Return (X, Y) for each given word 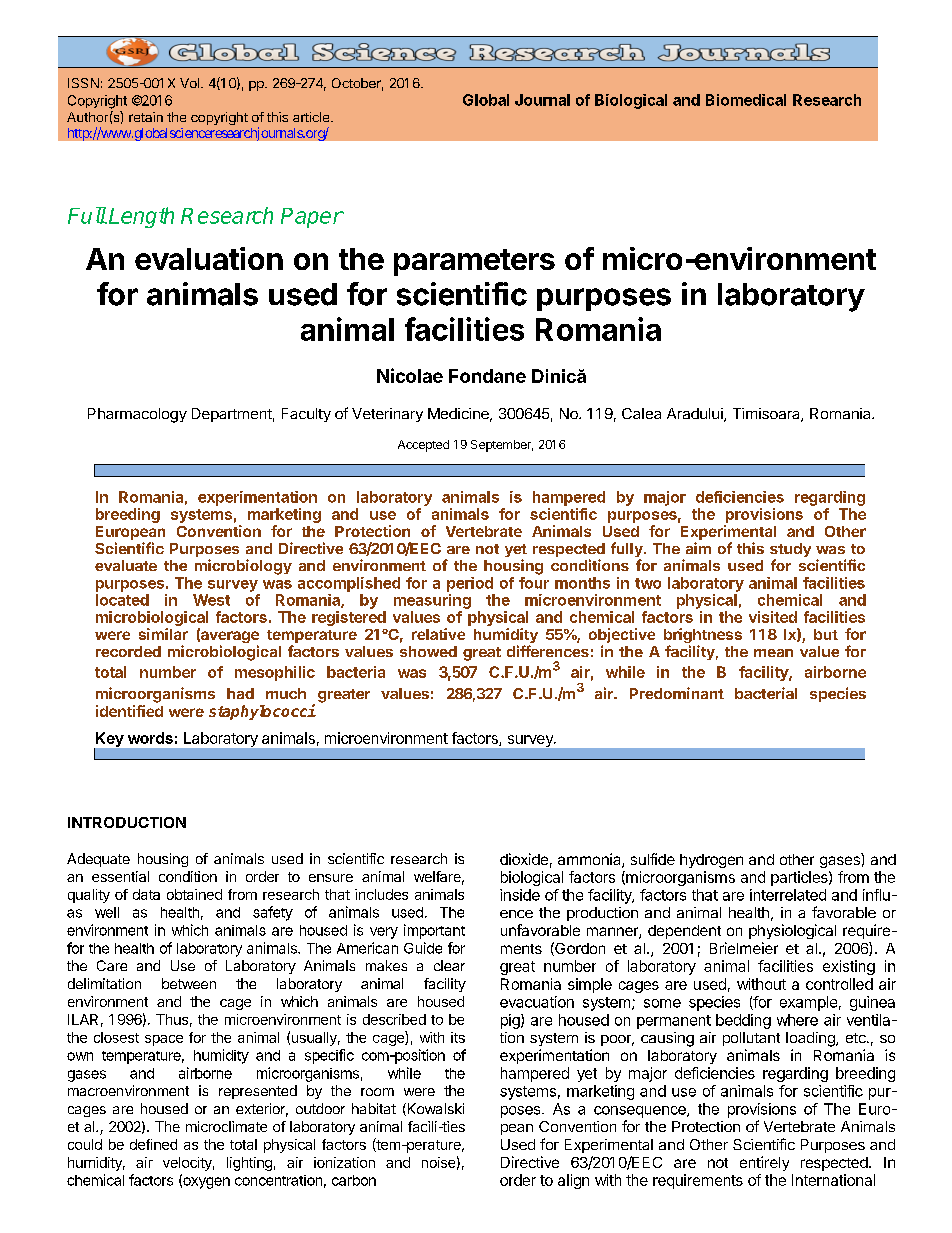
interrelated (788, 895)
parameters (474, 262)
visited (773, 617)
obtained (194, 894)
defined (153, 1144)
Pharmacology (137, 415)
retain (146, 117)
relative (438, 634)
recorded (128, 651)
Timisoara (767, 415)
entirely (764, 1163)
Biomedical (746, 100)
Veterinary (387, 415)
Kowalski (434, 1109)
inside (520, 895)
